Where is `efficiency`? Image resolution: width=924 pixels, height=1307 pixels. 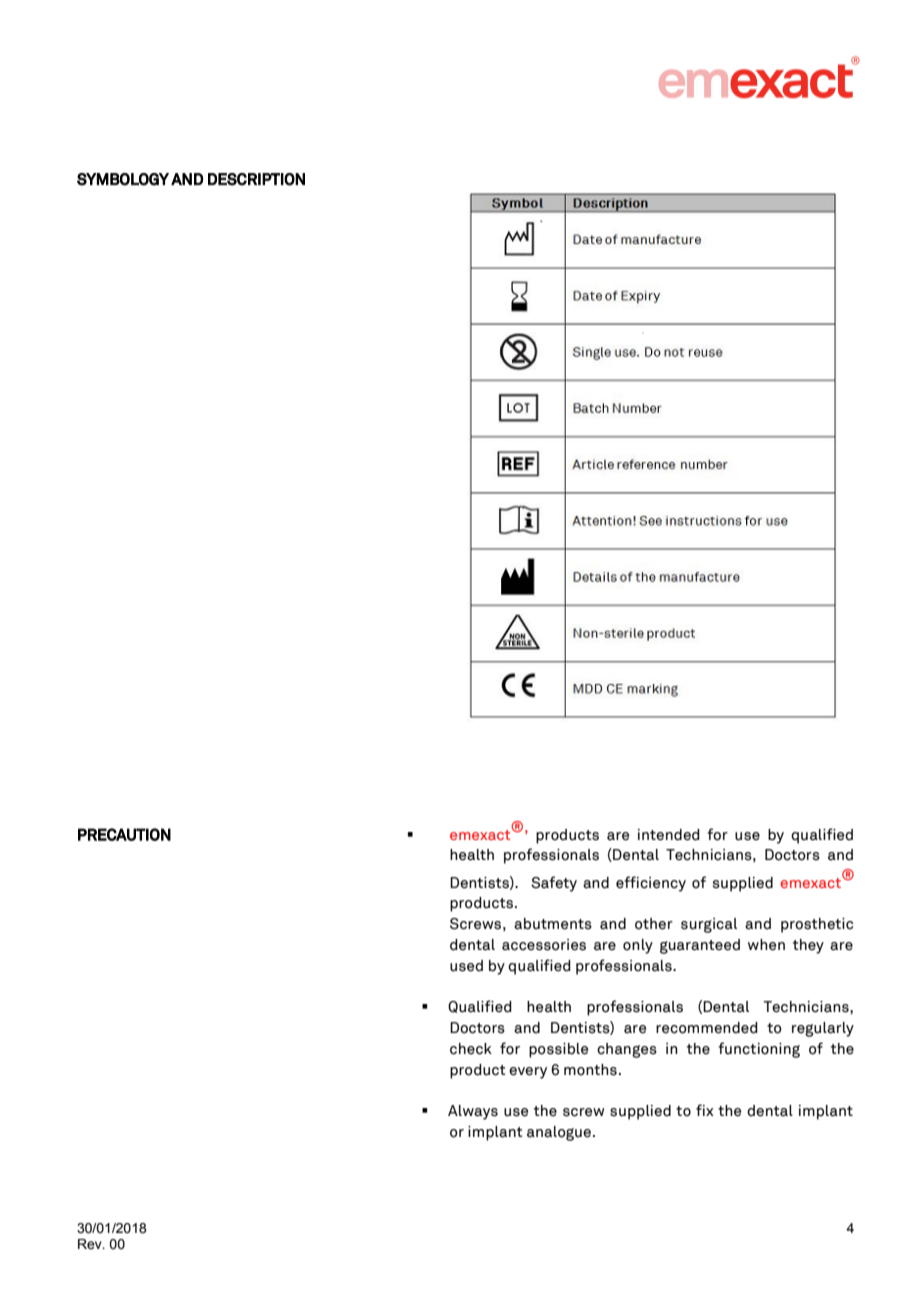 efficiency is located at coordinates (651, 884).
